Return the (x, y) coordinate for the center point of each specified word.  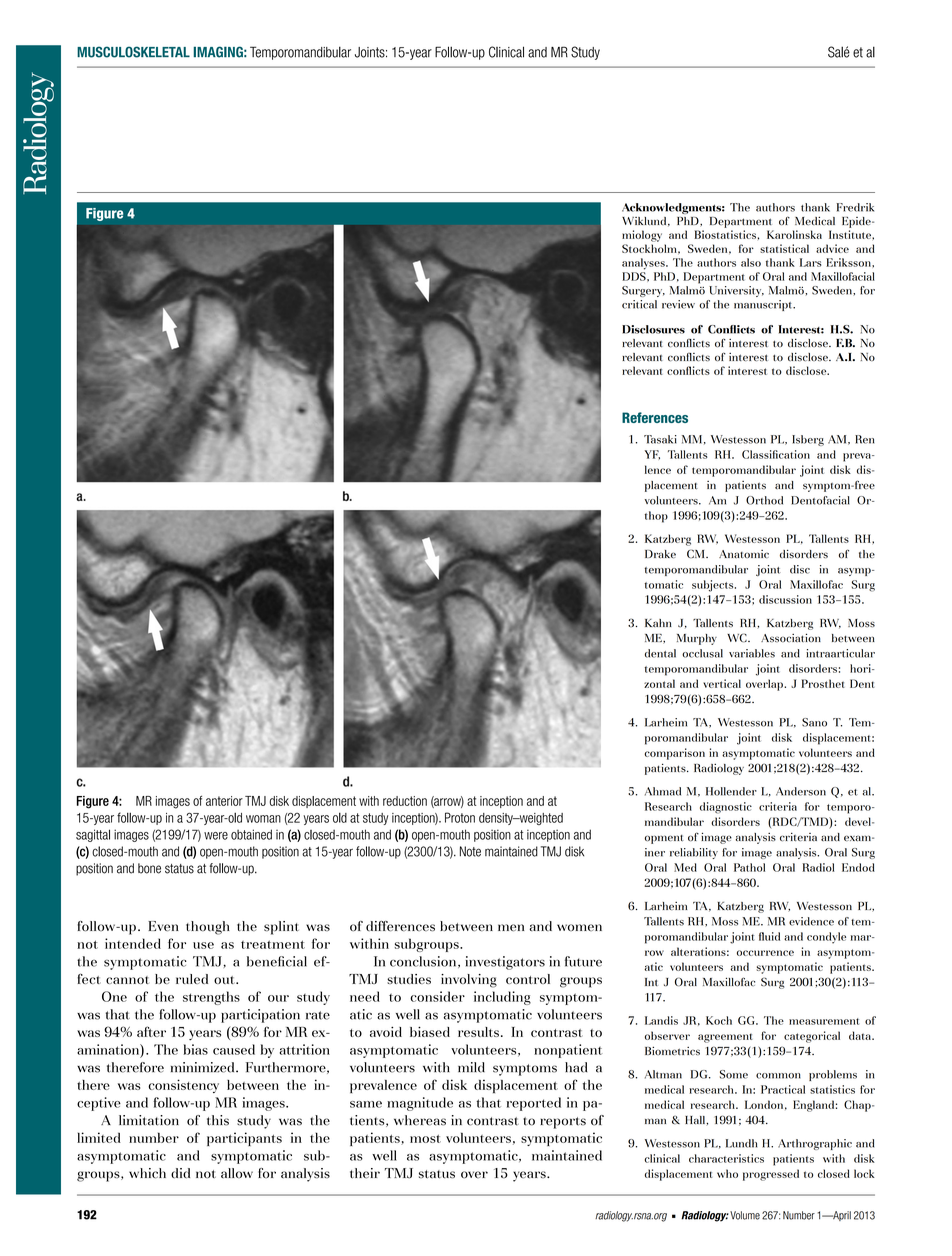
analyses (644, 264)
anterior (224, 801)
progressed (771, 1175)
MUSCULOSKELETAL (133, 52)
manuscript (764, 305)
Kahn (658, 623)
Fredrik (855, 207)
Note (470, 851)
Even (163, 926)
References (655, 417)
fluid (769, 936)
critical (639, 304)
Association (791, 637)
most (425, 1139)
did (180, 1173)
